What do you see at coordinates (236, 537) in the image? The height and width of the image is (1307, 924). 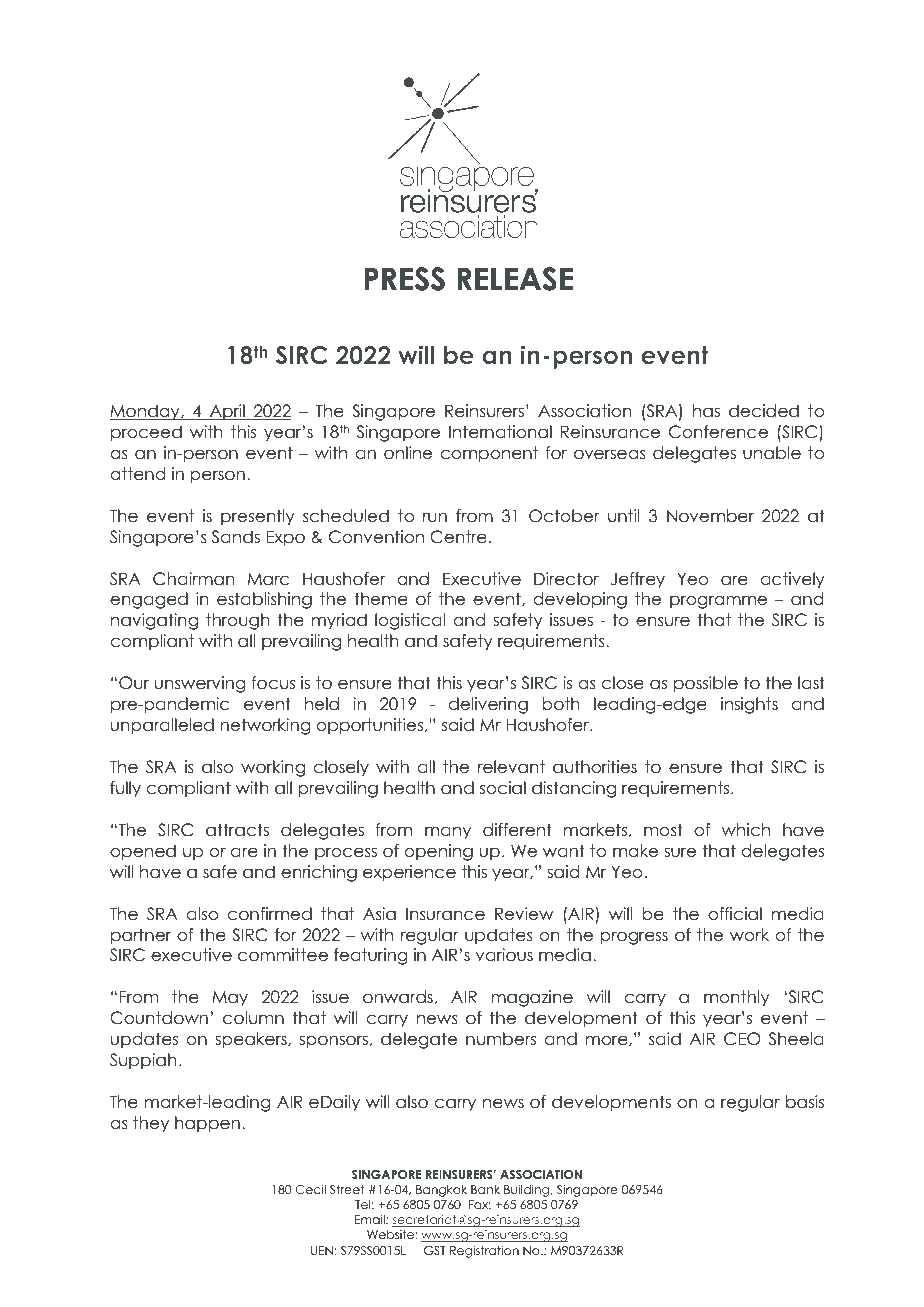 I see `Sands` at bounding box center [236, 537].
